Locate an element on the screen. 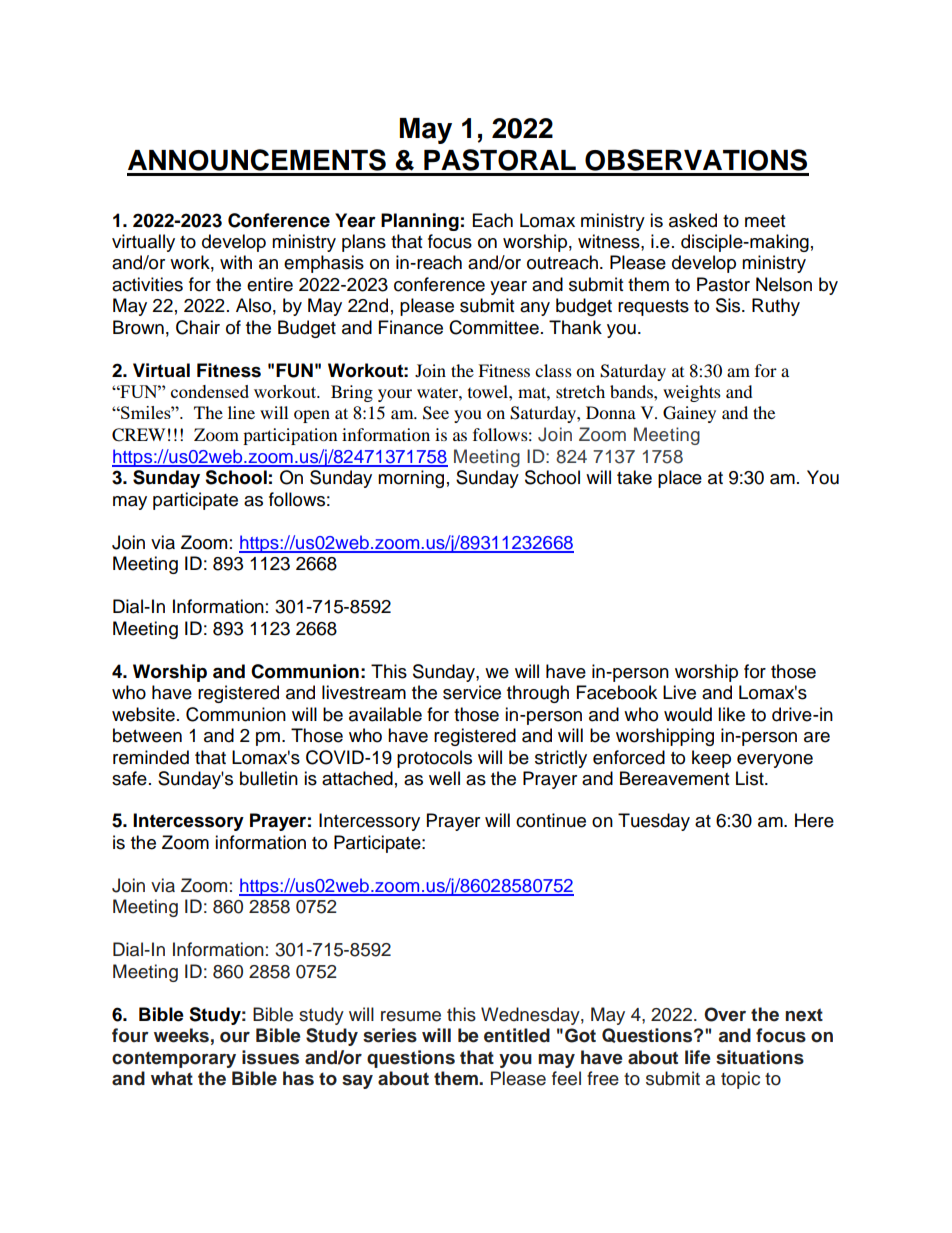 The height and width of the screenshot is (1233, 952). website is located at coordinates (143, 714).
